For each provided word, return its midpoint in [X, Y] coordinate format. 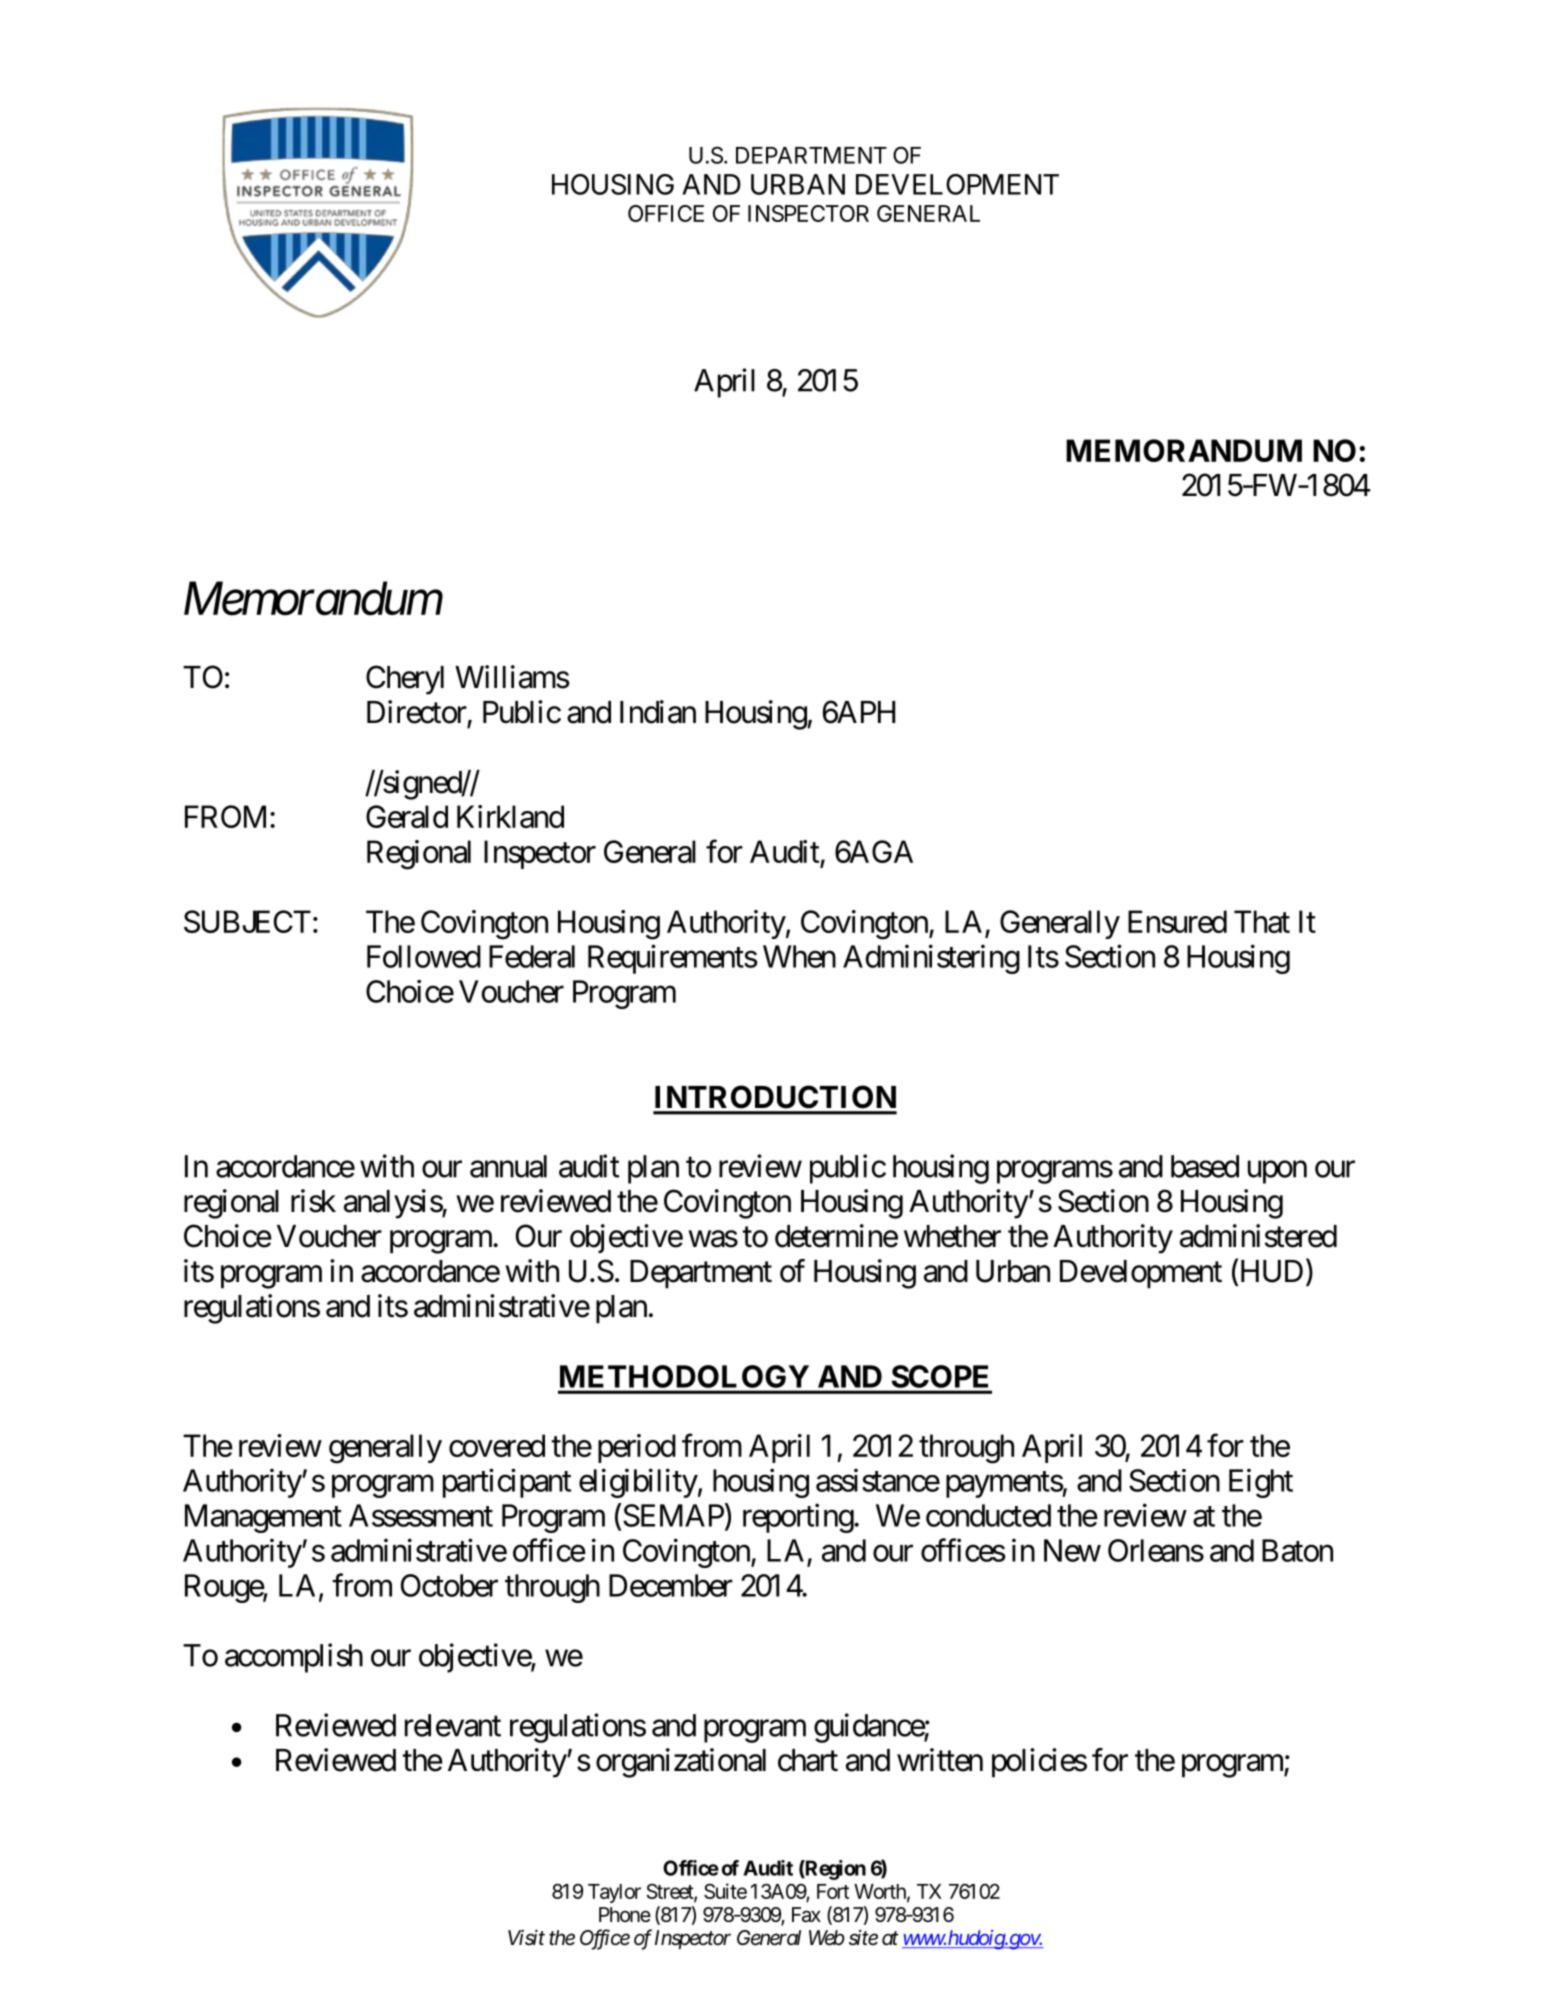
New [1072, 1550]
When [799, 956]
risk [313, 1201]
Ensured [1177, 921]
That [1262, 921]
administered [1258, 1236]
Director [417, 712]
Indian [658, 712]
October [449, 1585]
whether [952, 1236]
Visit [526, 1937]
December [671, 1585]
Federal [532, 956]
